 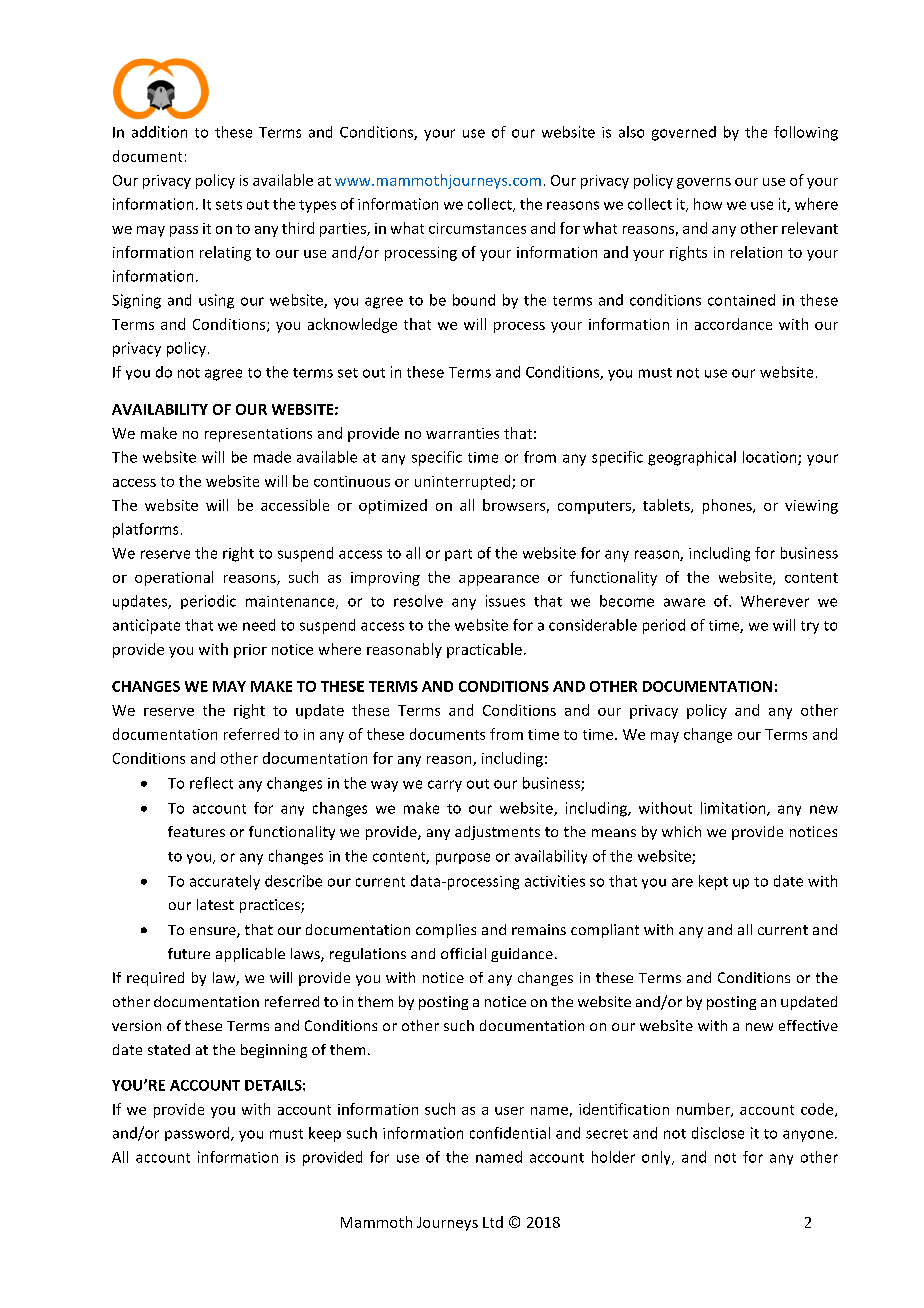 I want to click on circumstances, so click(x=477, y=228).
